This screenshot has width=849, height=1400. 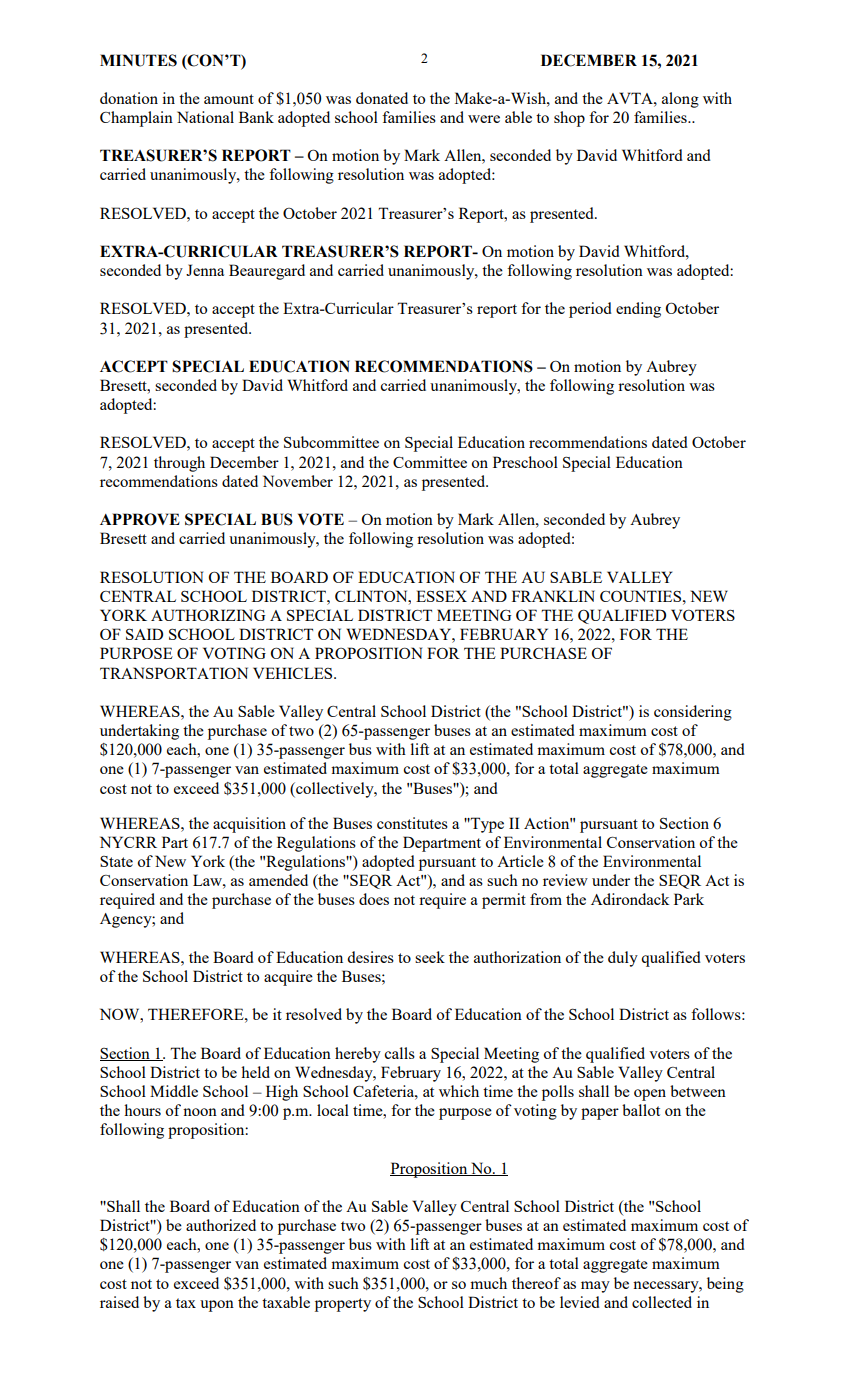 I want to click on FRANKLIN, so click(x=553, y=596).
